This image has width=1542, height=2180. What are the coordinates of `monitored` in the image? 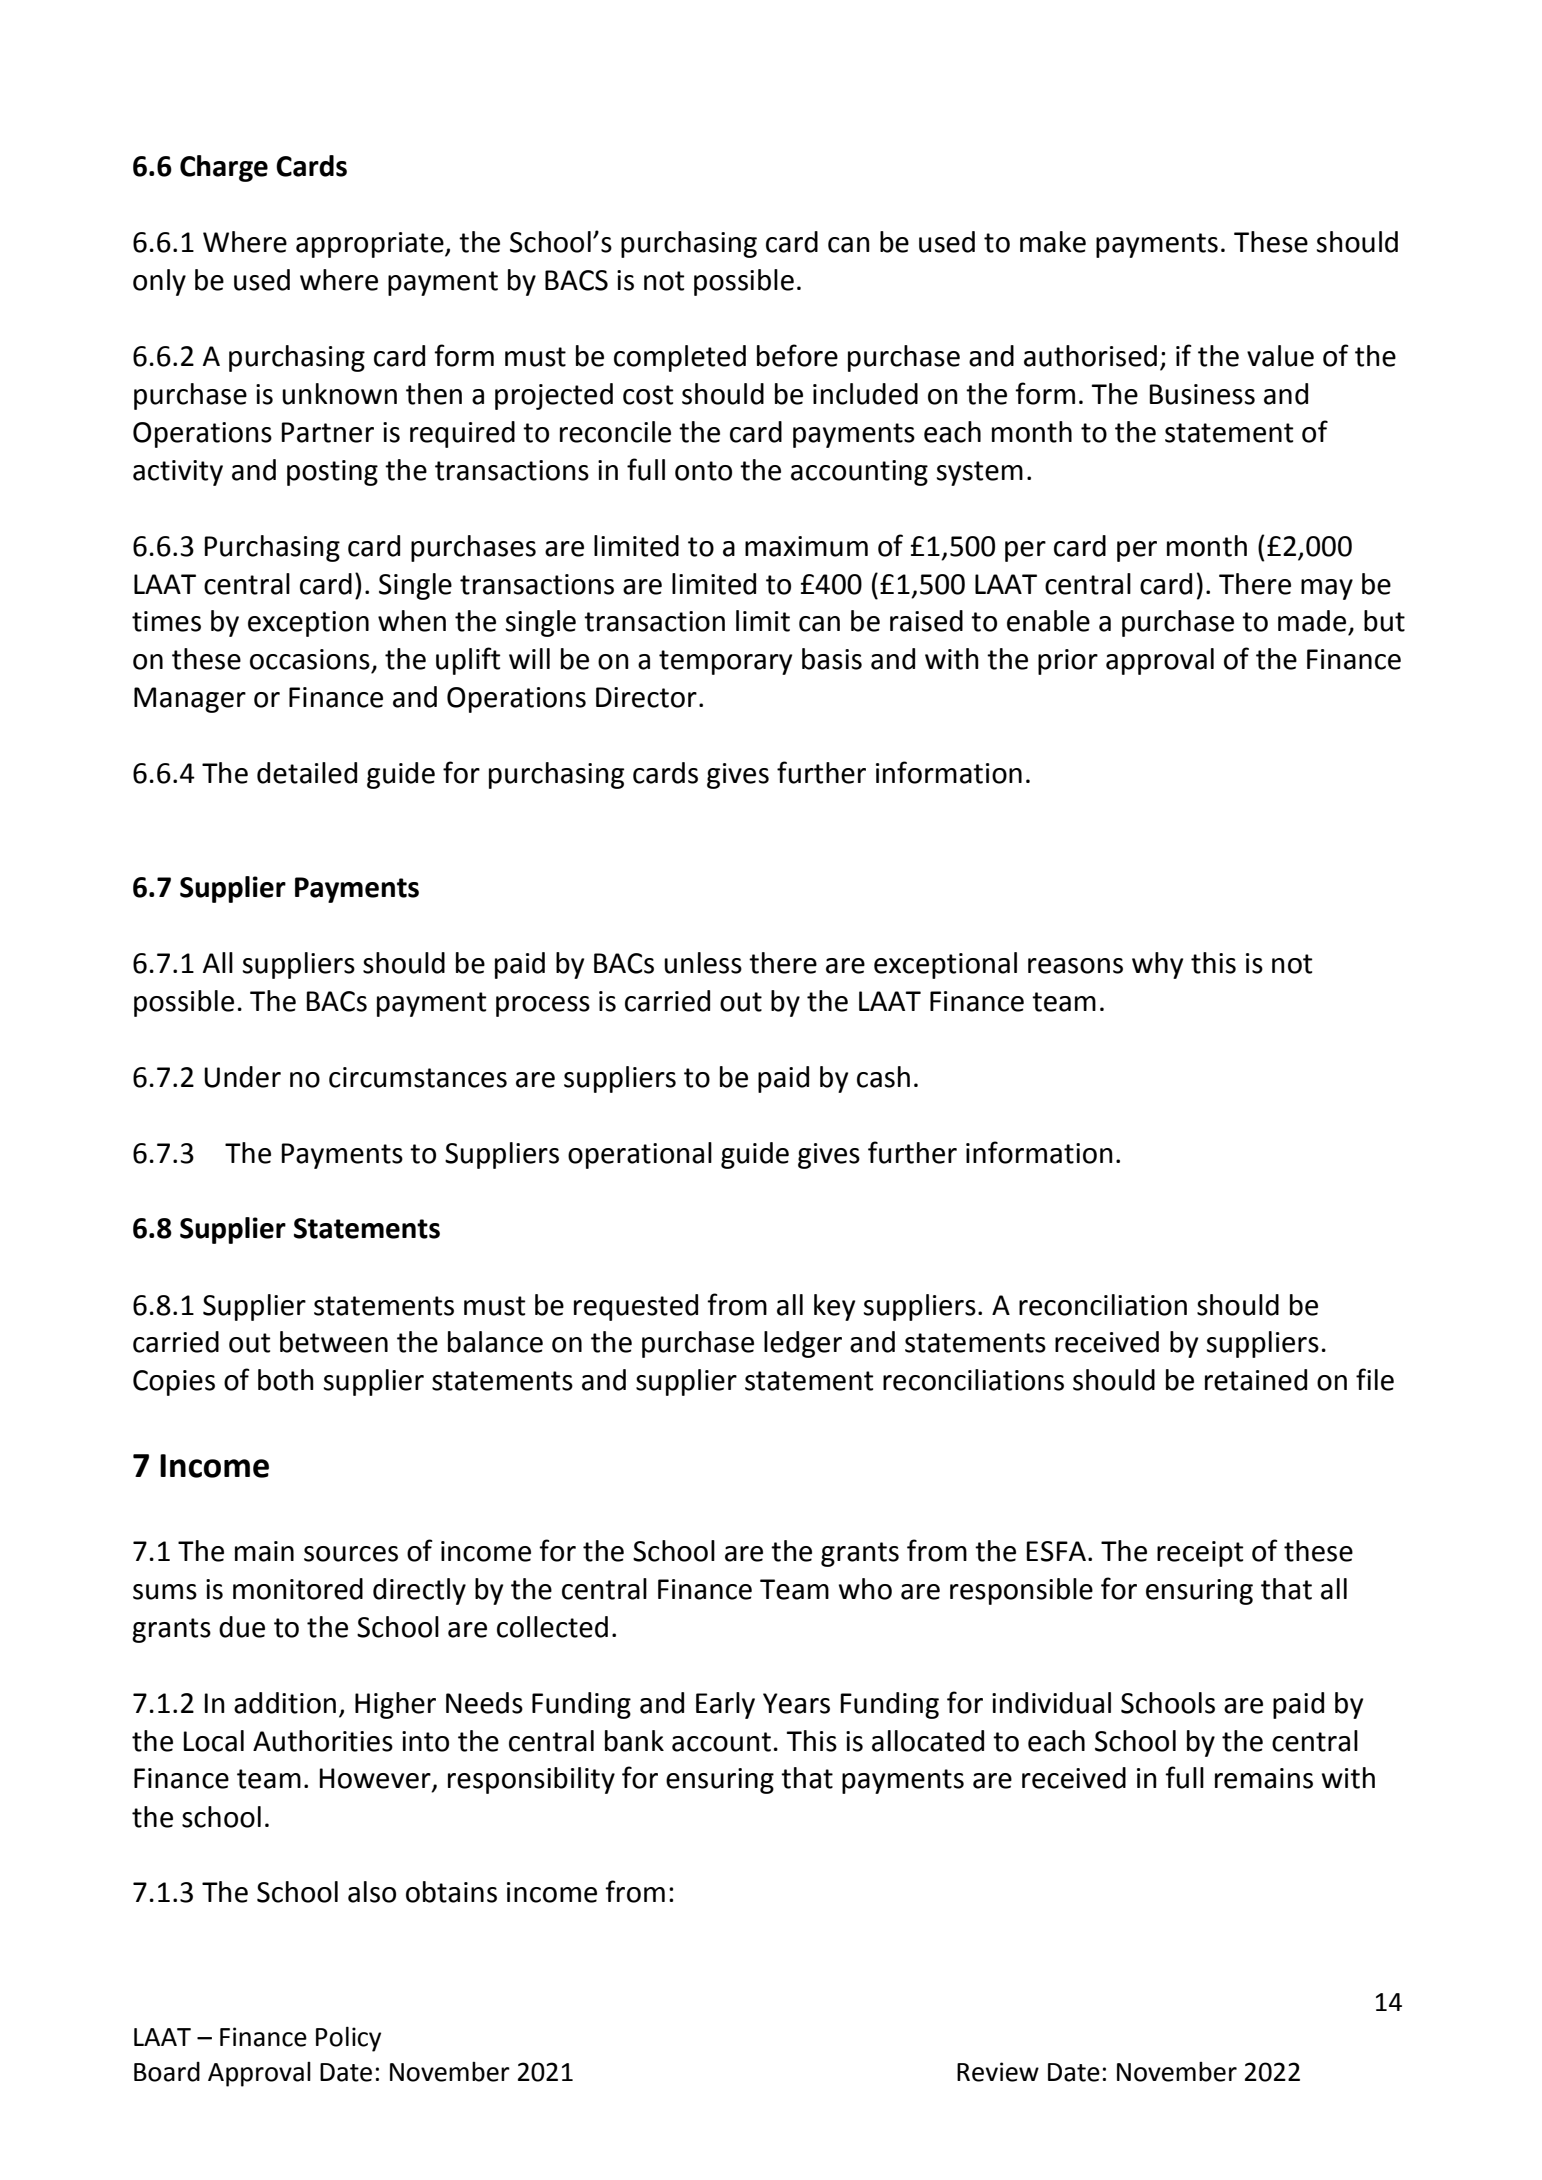 It's located at (298, 1589).
